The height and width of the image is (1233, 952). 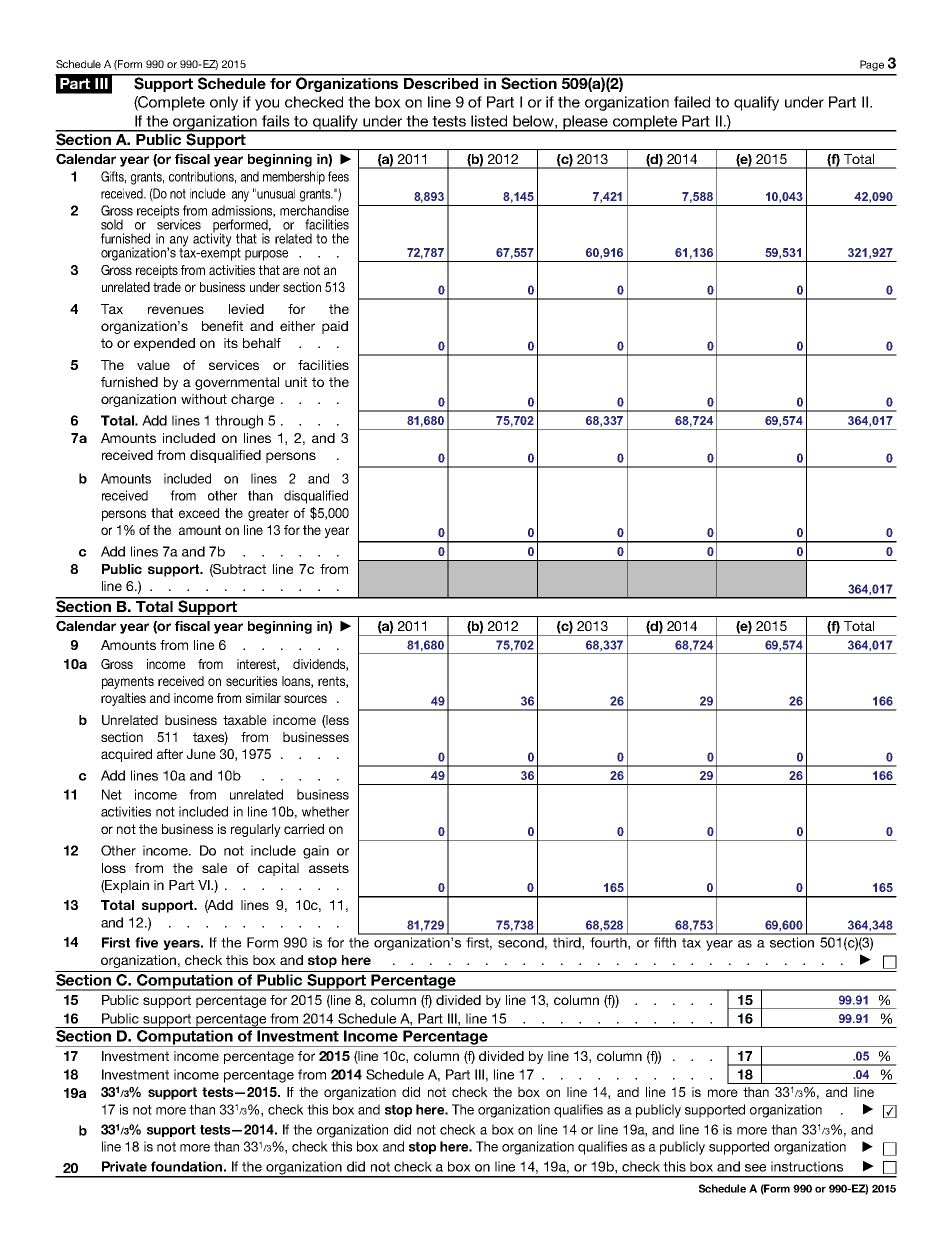 What do you see at coordinates (224, 103) in the image?
I see `only` at bounding box center [224, 103].
